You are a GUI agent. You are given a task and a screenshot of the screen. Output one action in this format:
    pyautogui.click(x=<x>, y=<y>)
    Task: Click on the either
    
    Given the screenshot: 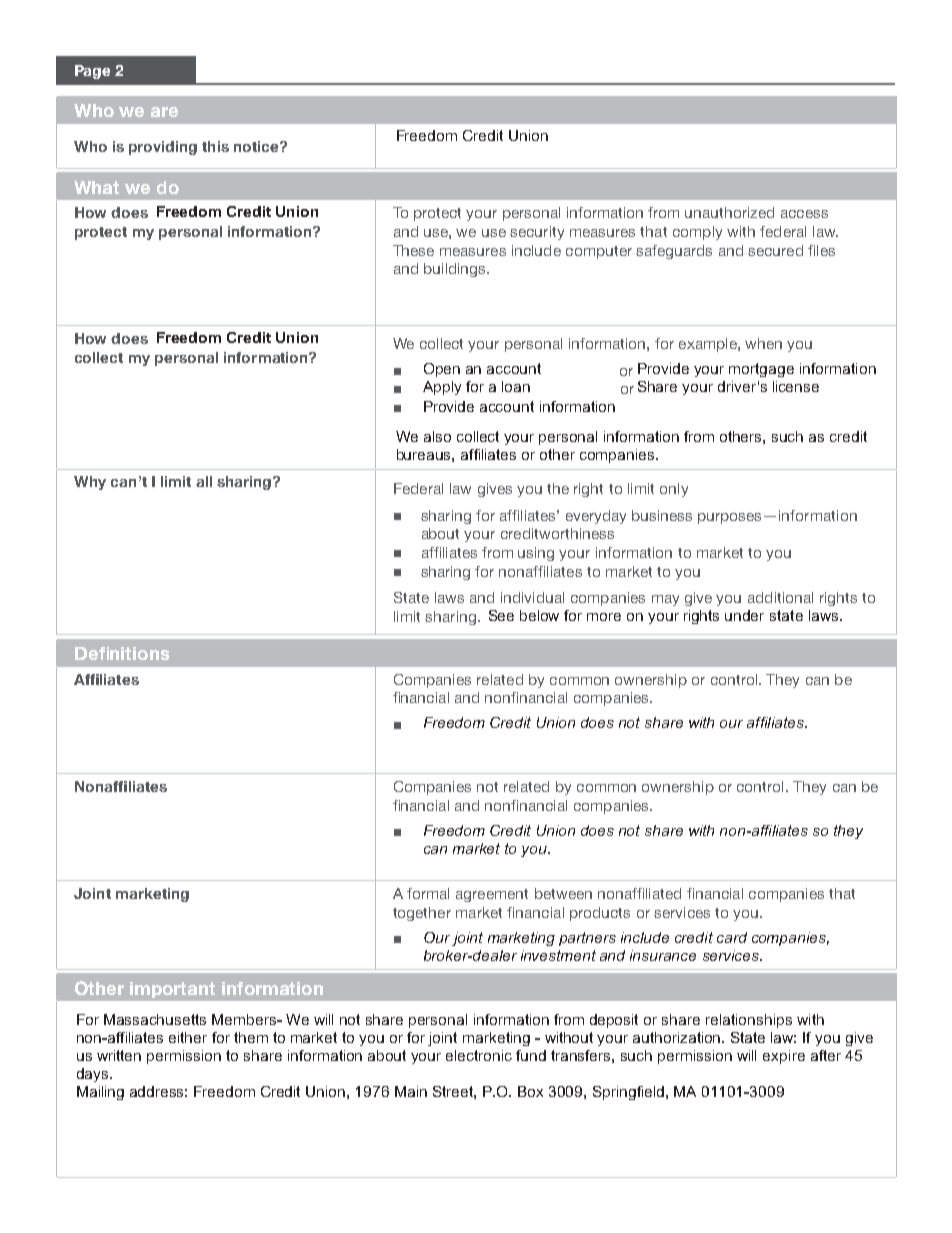 What is the action you would take?
    pyautogui.click(x=188, y=1037)
